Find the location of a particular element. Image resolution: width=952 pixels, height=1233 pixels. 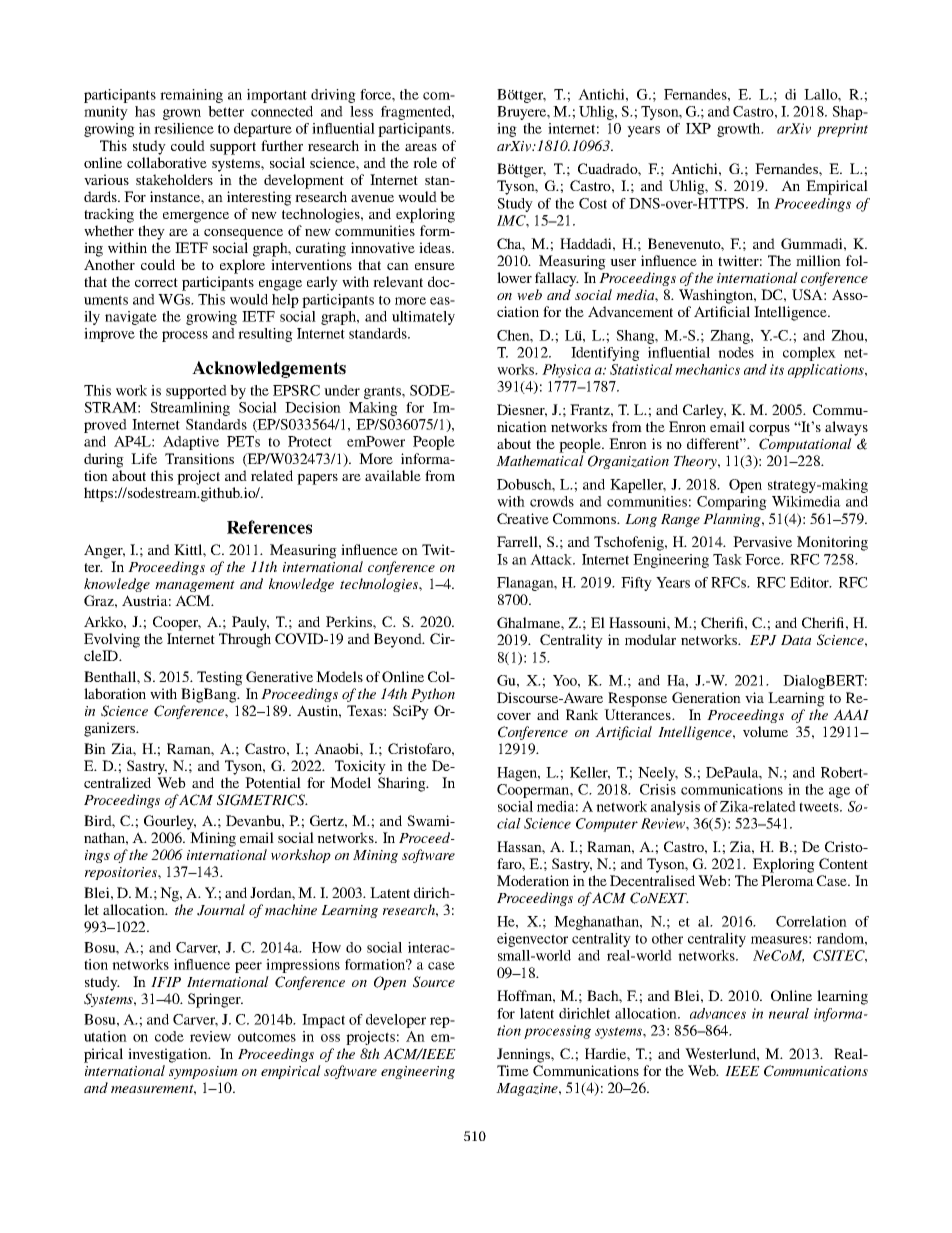

areas is located at coordinates (421, 147).
